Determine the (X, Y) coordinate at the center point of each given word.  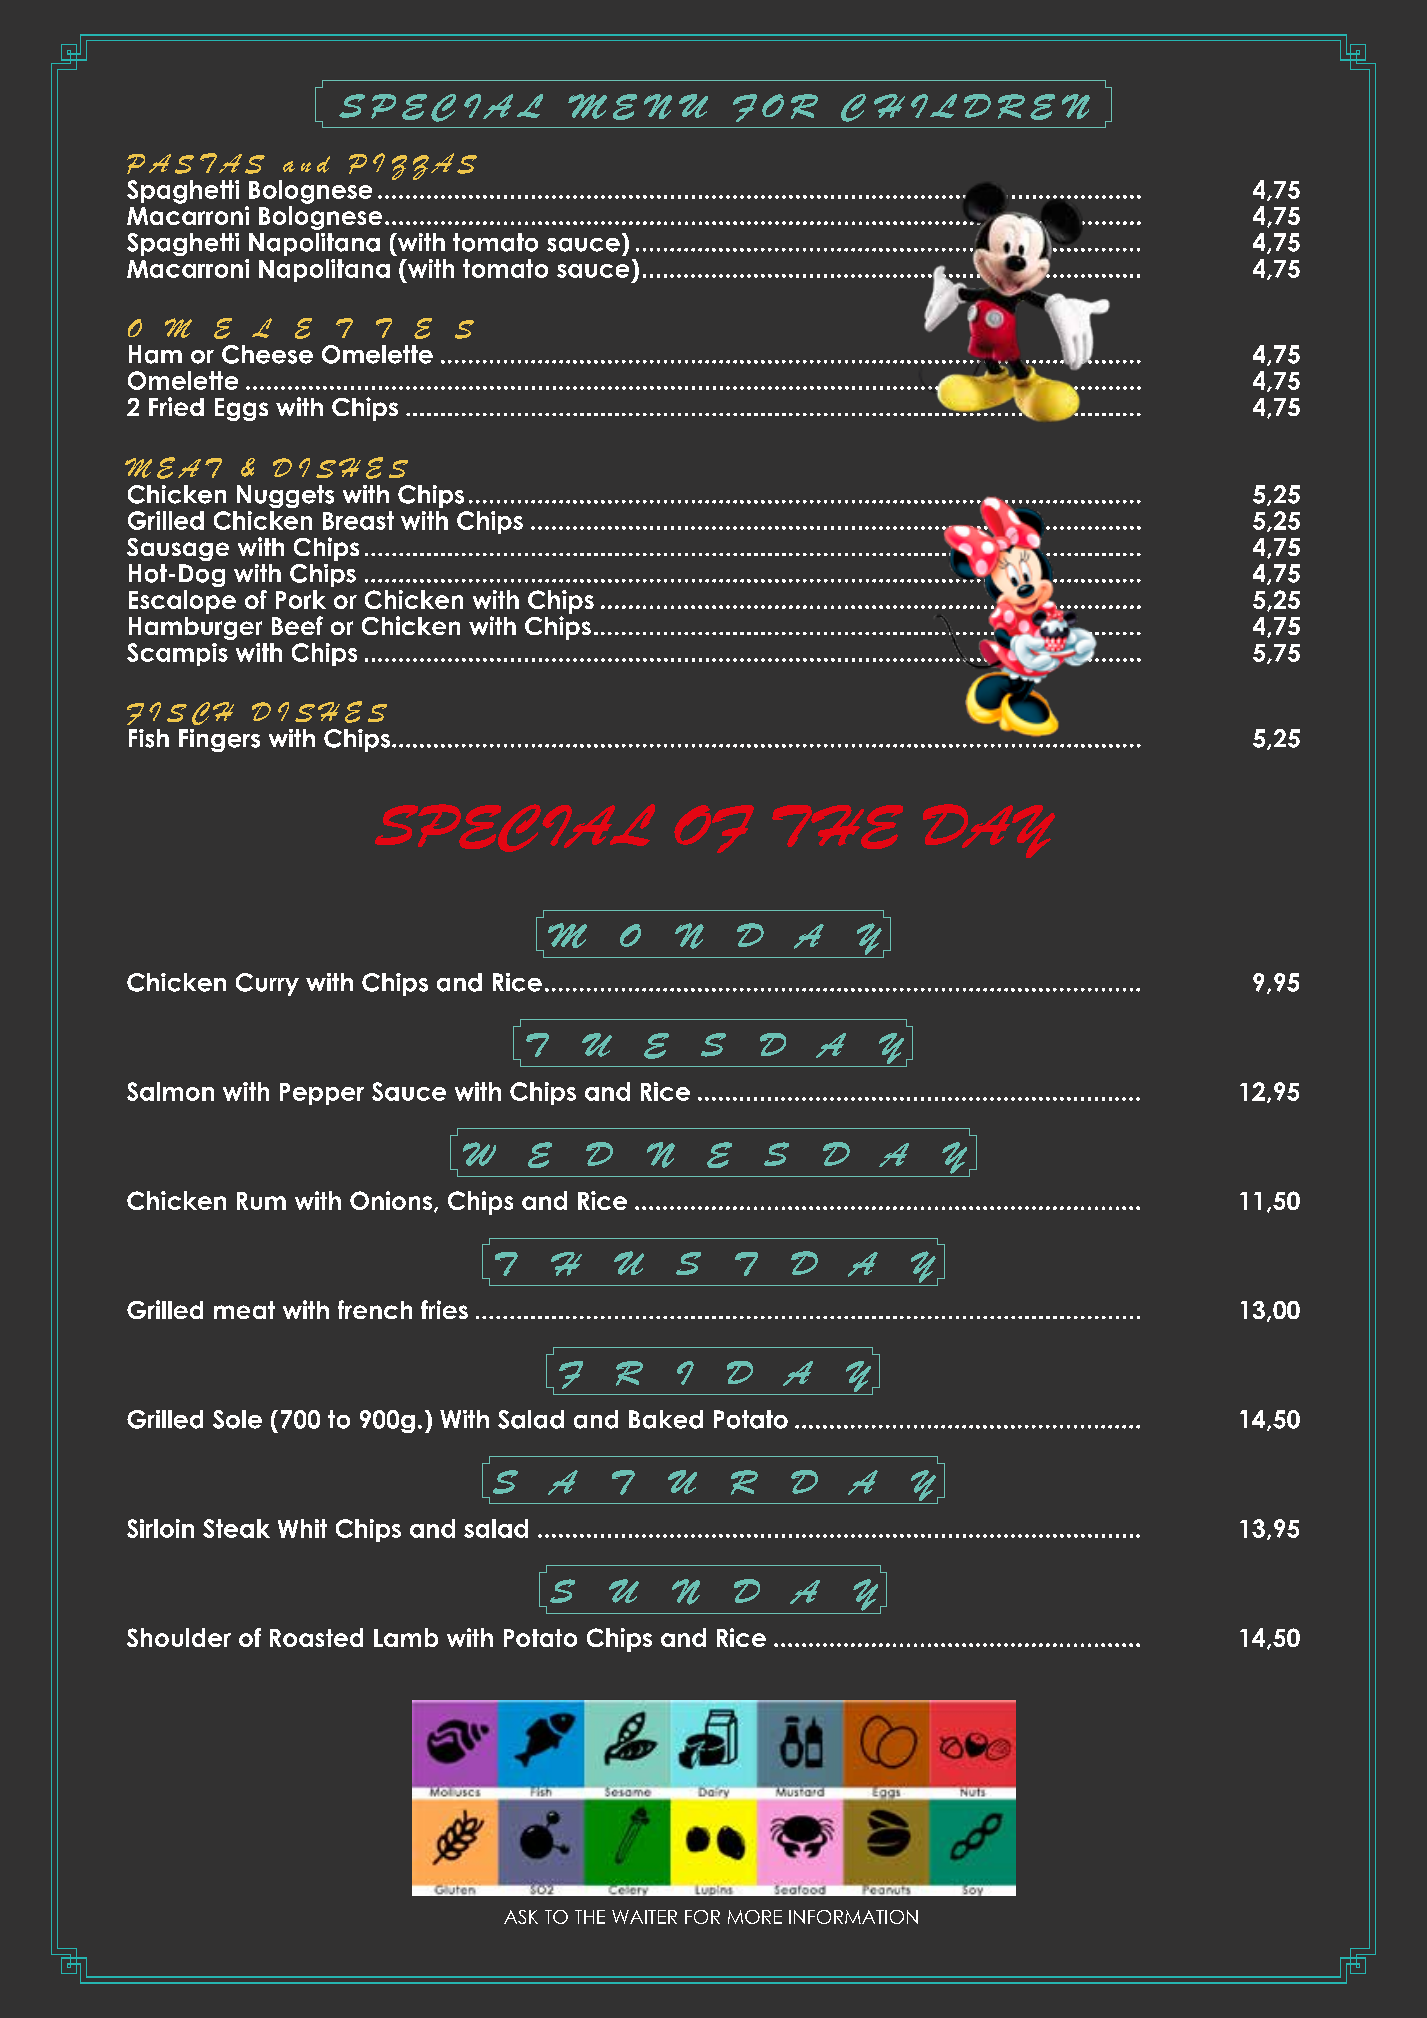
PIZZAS (413, 166)
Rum (261, 1201)
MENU (638, 107)
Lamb (406, 1637)
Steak (236, 1528)
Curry (267, 984)
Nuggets (285, 496)
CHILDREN (965, 108)
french (375, 1309)
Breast (358, 520)
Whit (302, 1528)
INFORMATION (853, 1917)
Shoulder (179, 1637)
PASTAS (196, 163)
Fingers (219, 740)
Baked (666, 1419)
